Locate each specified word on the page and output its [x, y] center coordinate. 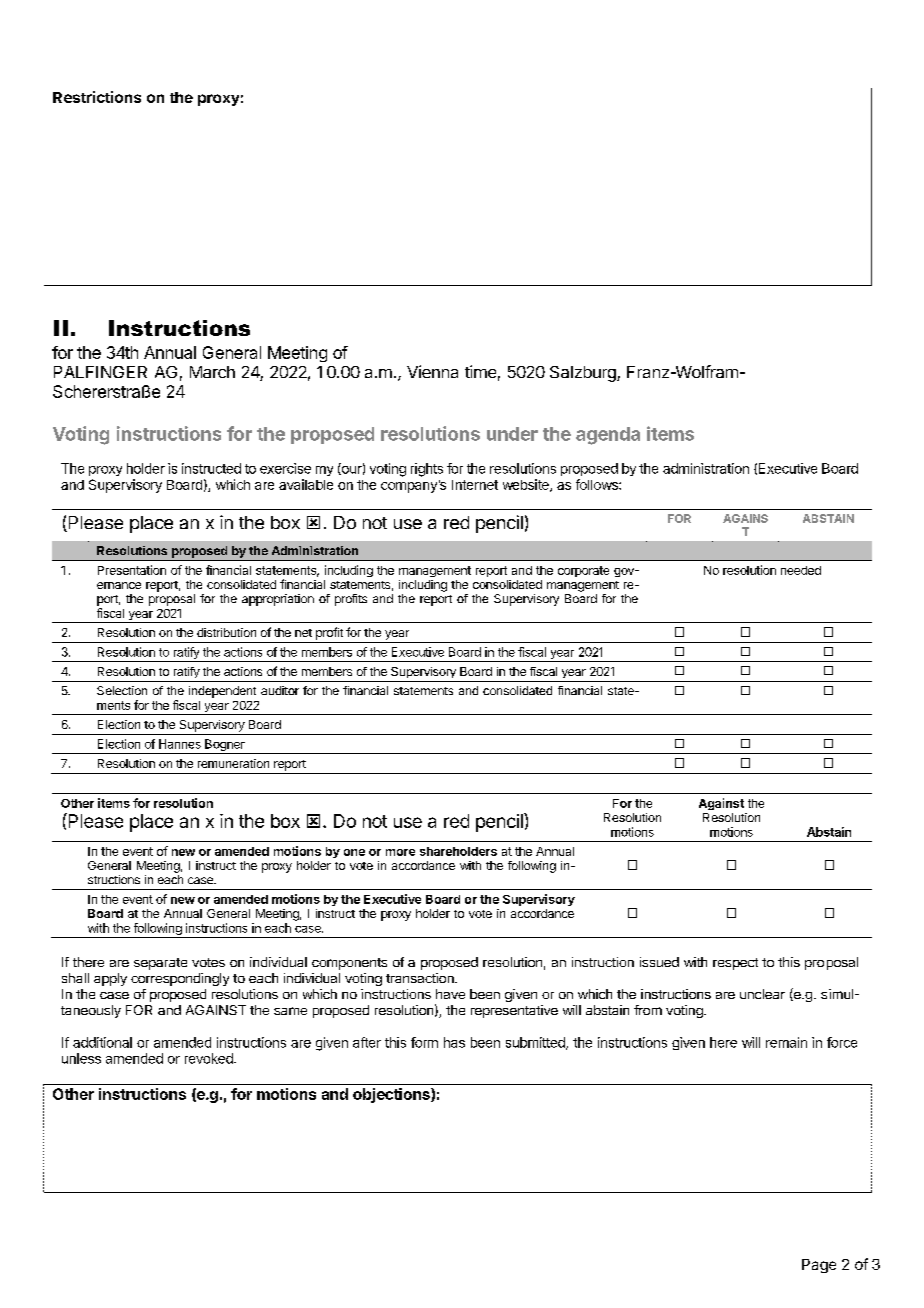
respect [735, 964]
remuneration [233, 763]
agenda [608, 436]
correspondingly [180, 979]
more [400, 852]
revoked [210, 1058]
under [512, 434]
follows [598, 484]
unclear [762, 994]
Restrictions [97, 97]
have [450, 994]
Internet [475, 485]
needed [801, 570]
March [212, 372]
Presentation [132, 570]
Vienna [432, 371]
